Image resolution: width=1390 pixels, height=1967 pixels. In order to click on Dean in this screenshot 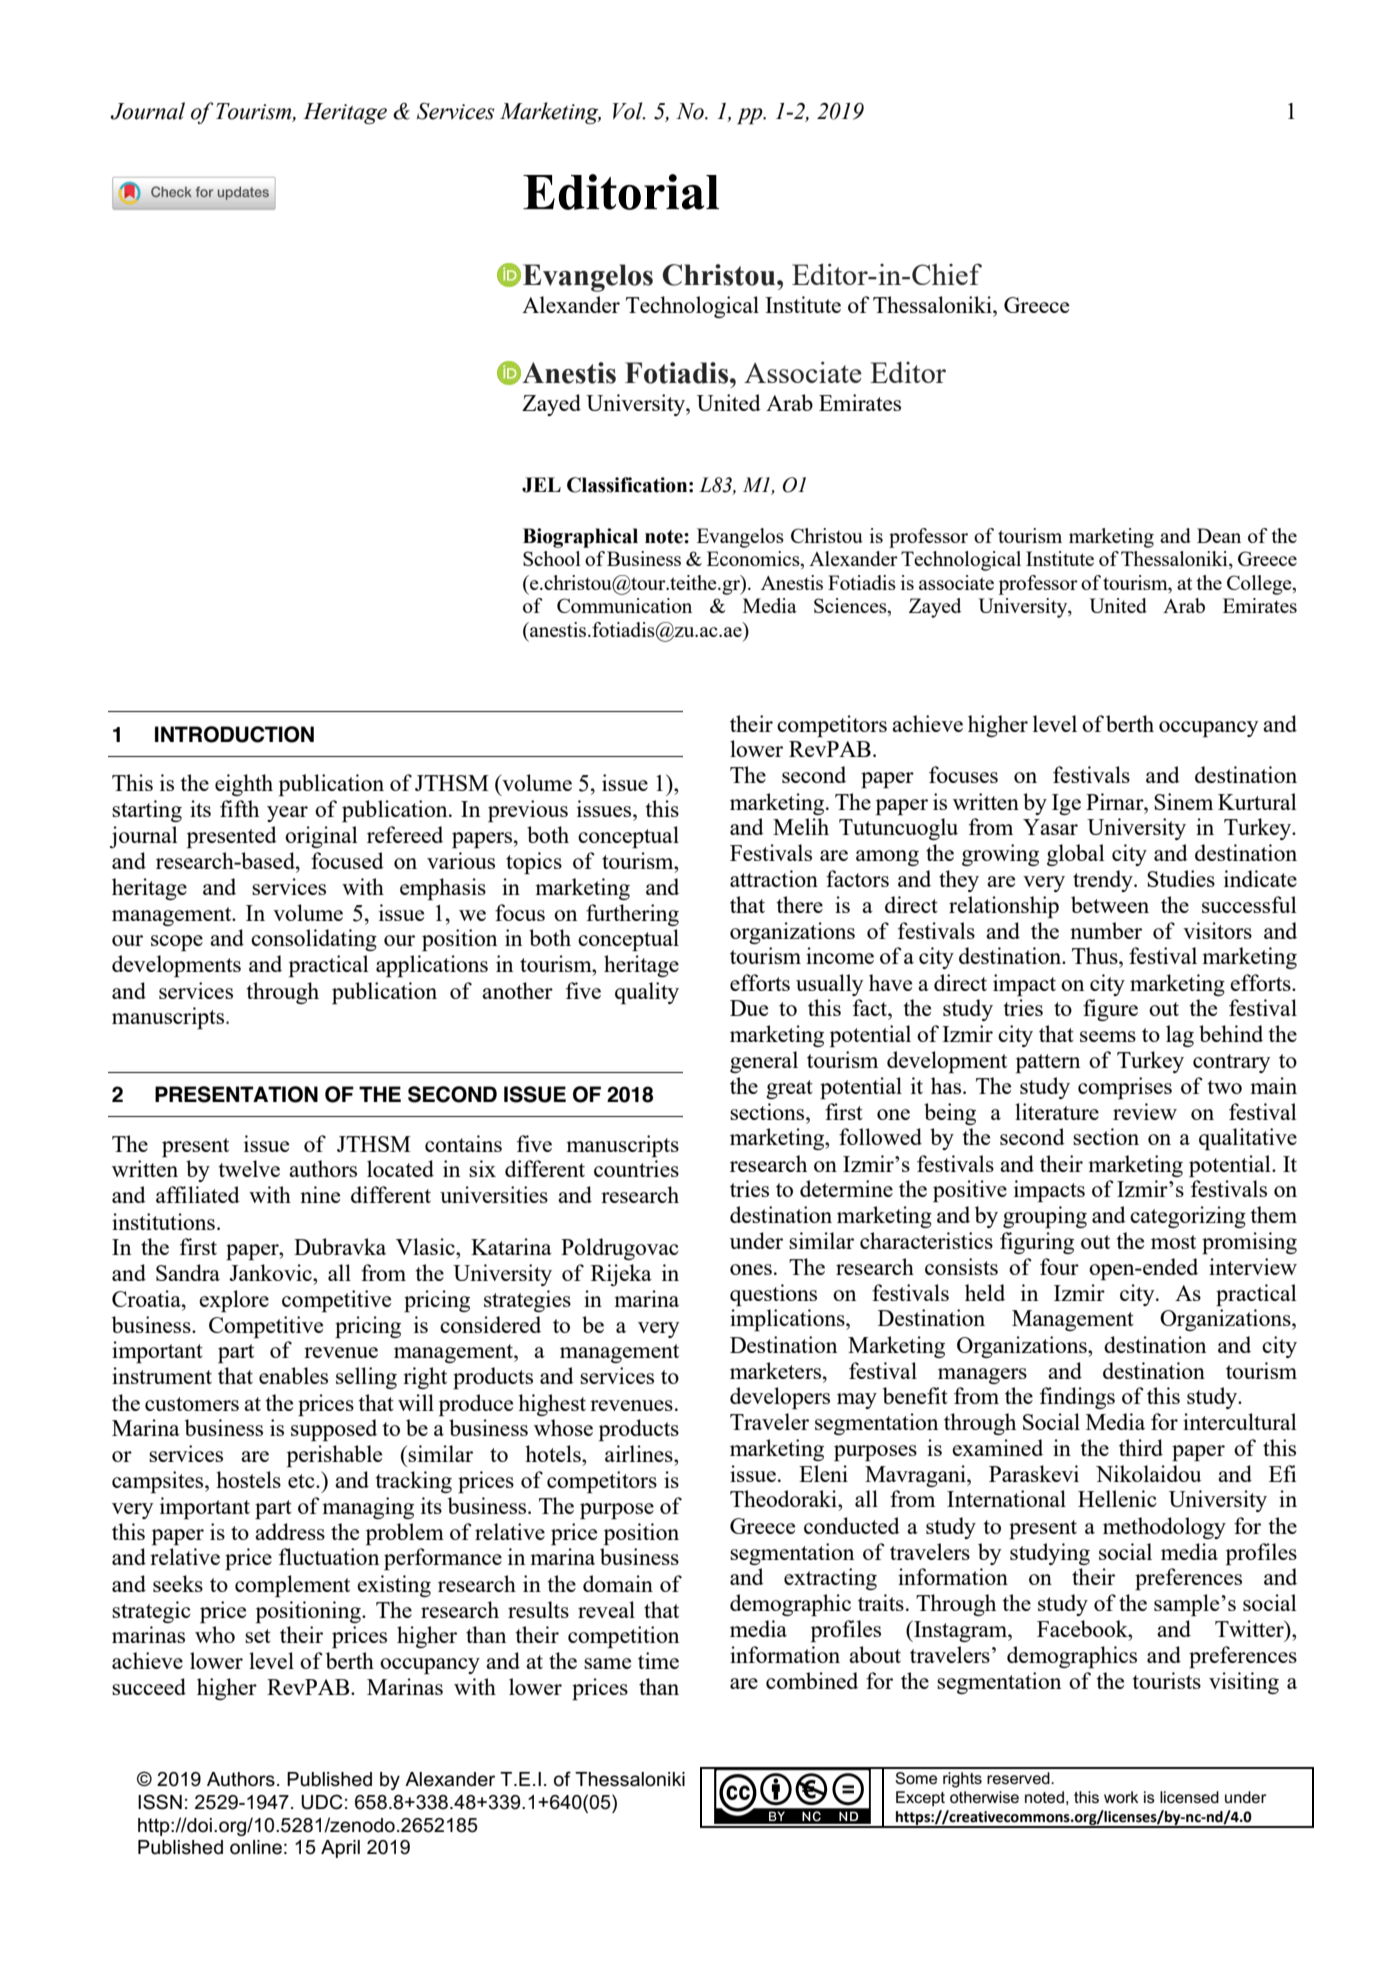, I will do `click(1219, 535)`.
